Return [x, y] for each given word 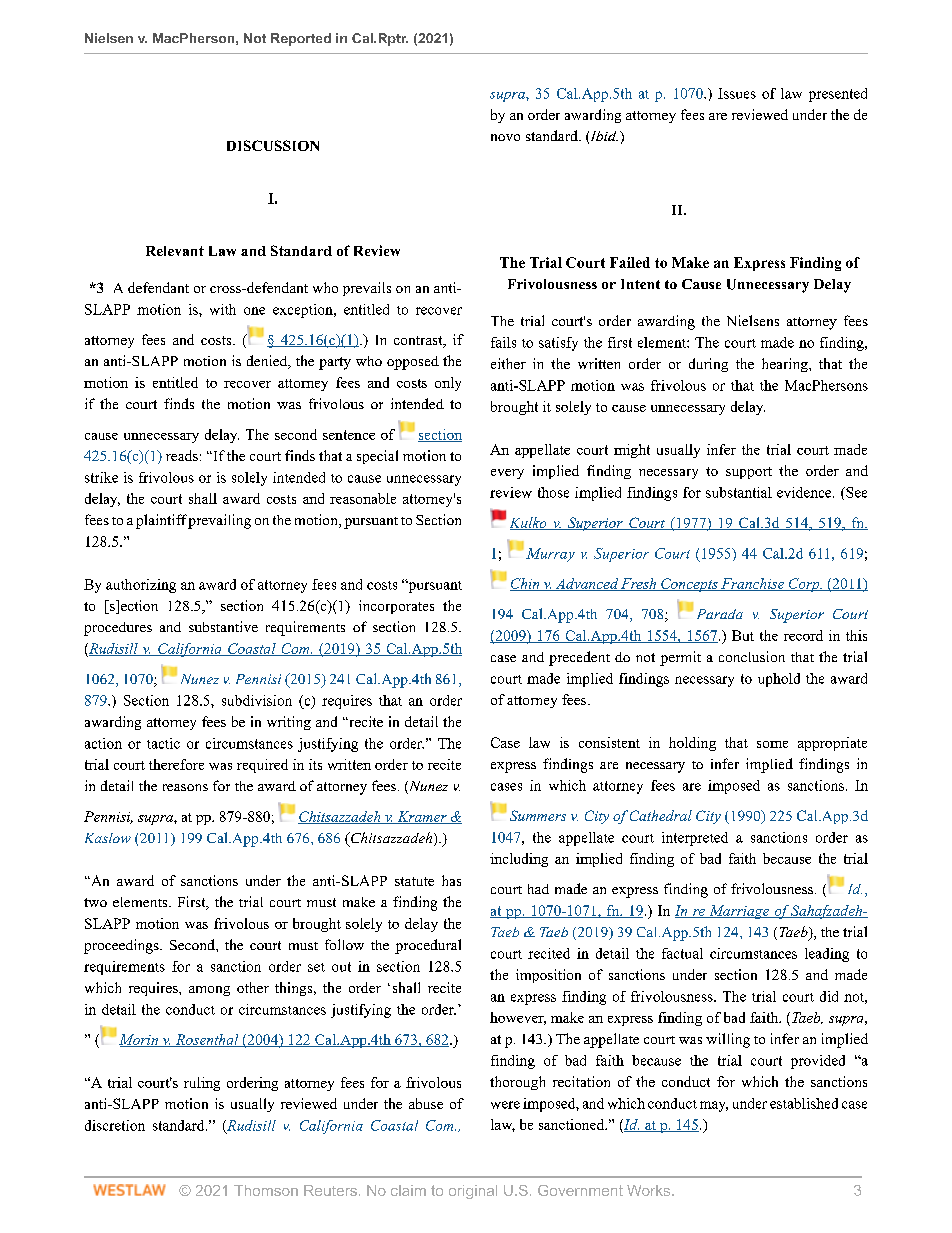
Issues [737, 93]
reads [182, 455]
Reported [301, 39]
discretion [115, 1125]
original [473, 1192]
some [772, 744]
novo [505, 137]
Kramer [422, 817]
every [507, 474]
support [749, 473]
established [804, 1103]
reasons [185, 787]
